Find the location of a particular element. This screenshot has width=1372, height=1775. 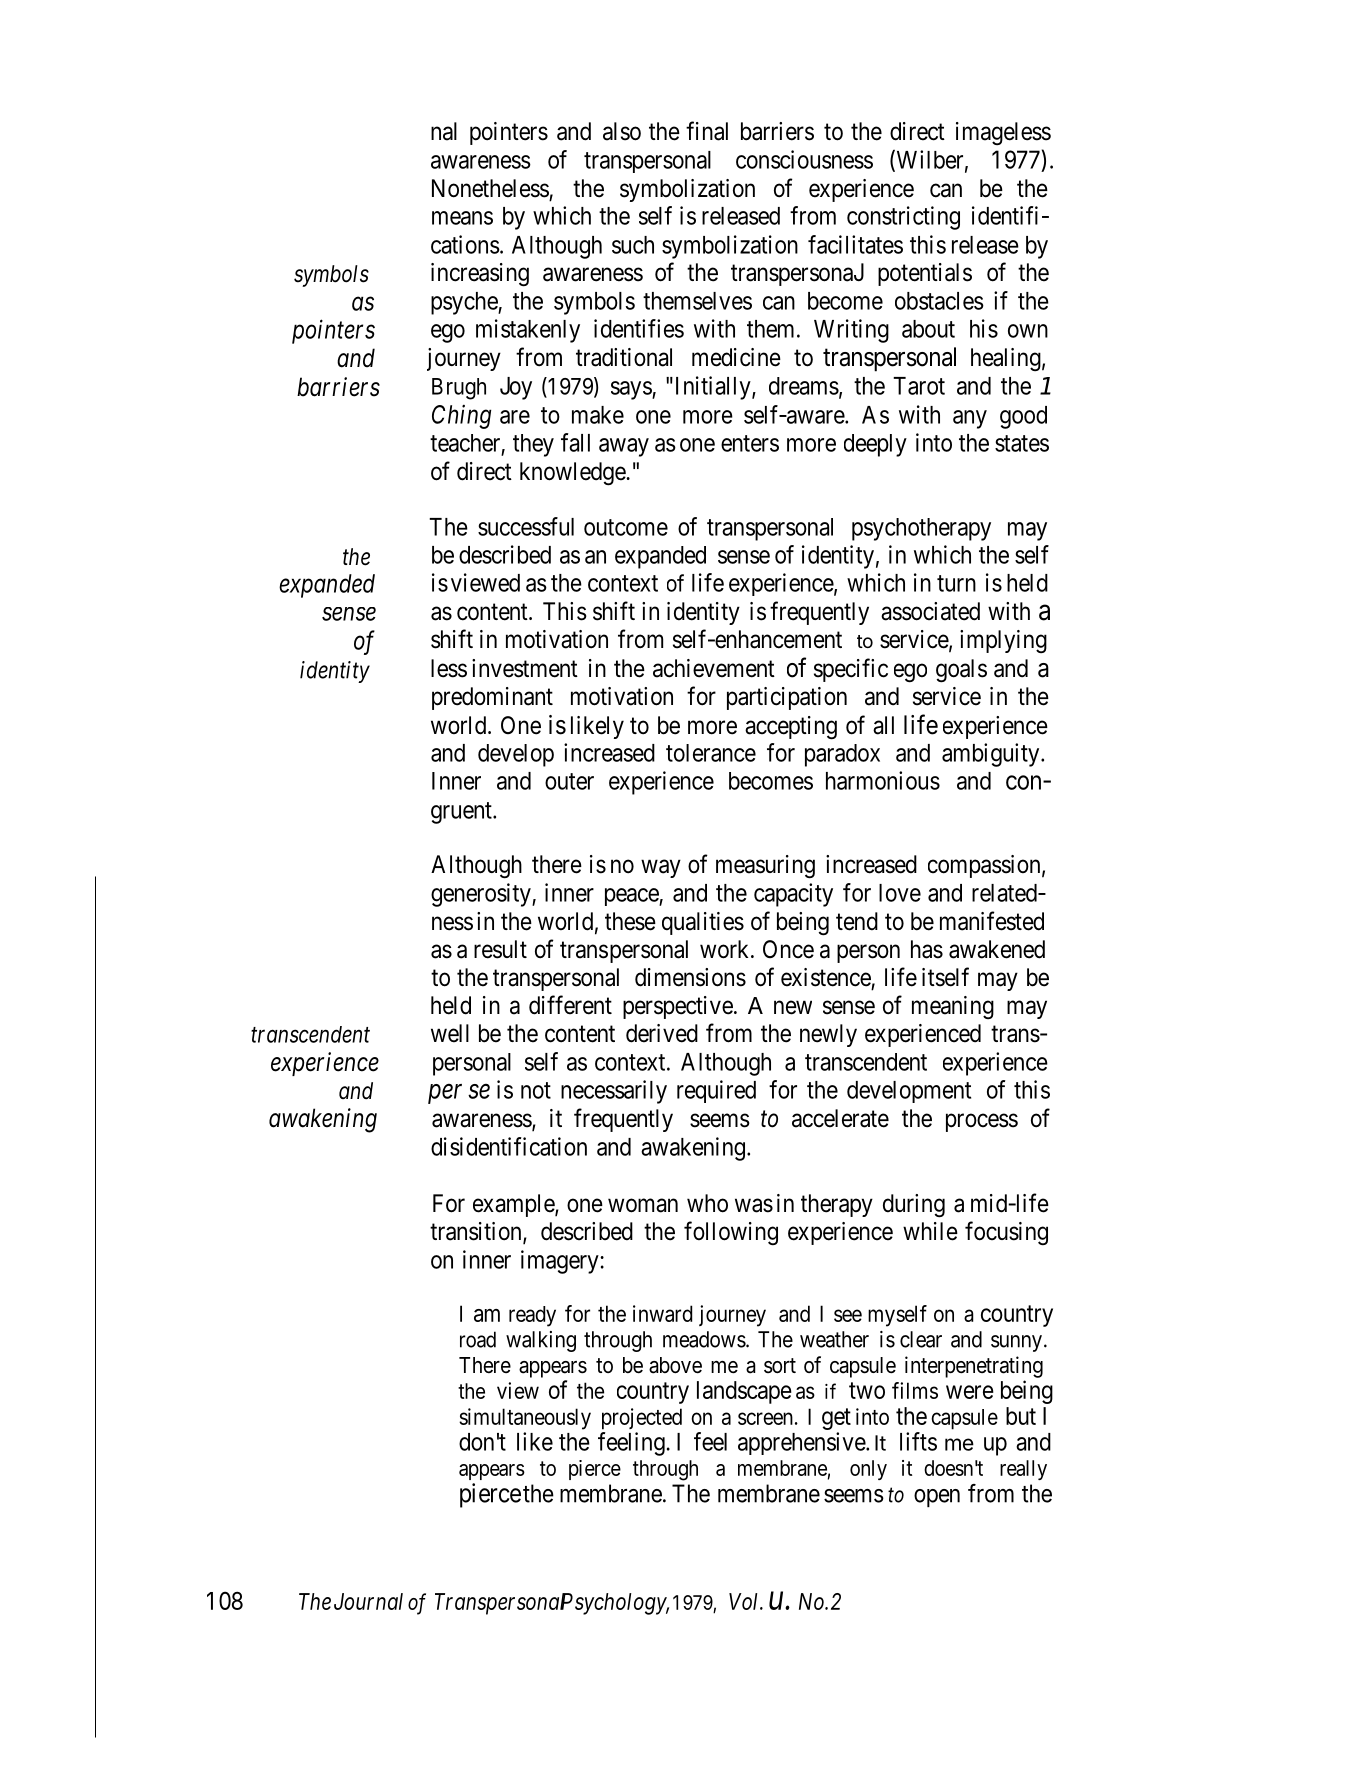

final is located at coordinates (707, 131).
